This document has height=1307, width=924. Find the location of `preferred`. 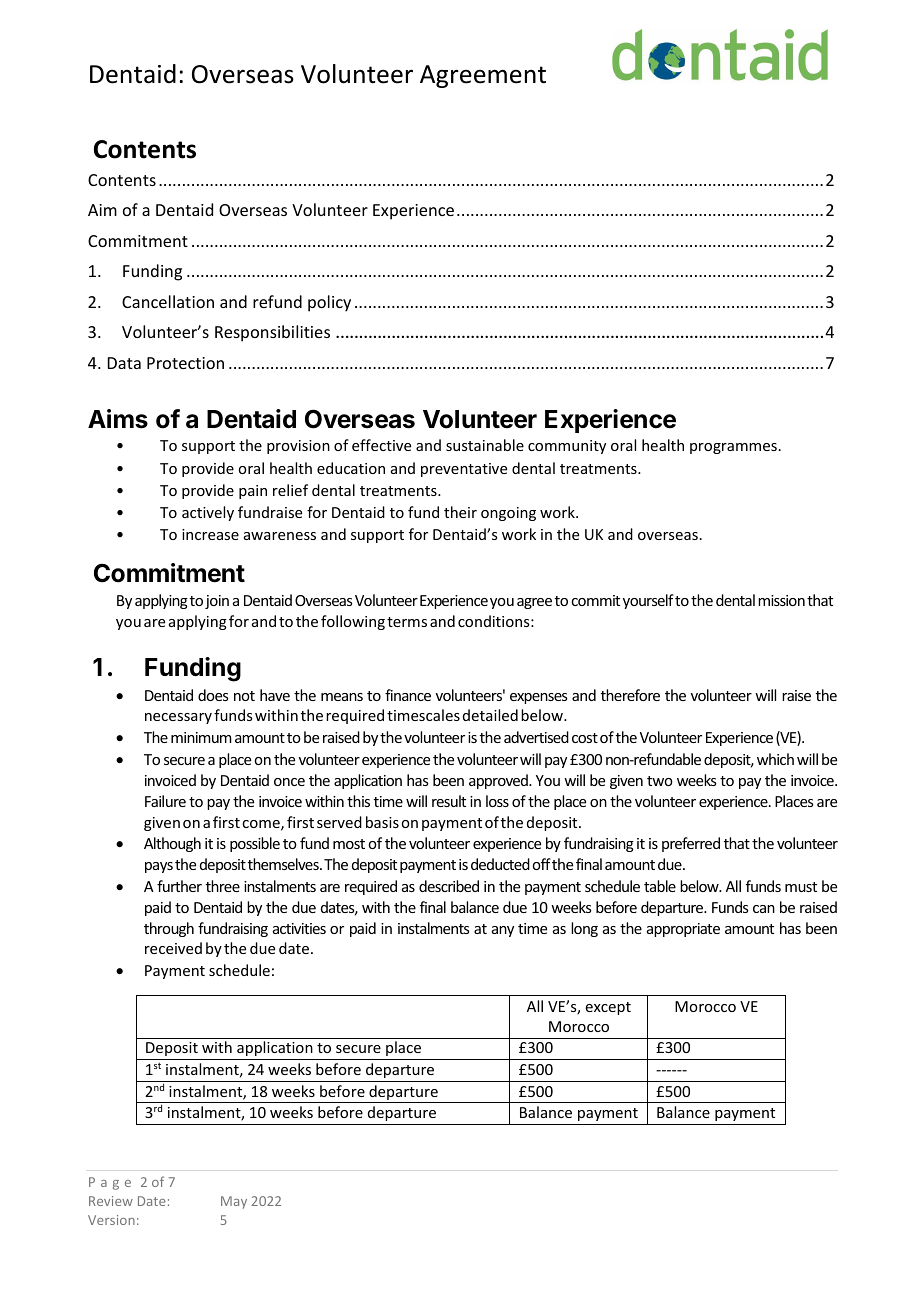

preferred is located at coordinates (691, 844).
